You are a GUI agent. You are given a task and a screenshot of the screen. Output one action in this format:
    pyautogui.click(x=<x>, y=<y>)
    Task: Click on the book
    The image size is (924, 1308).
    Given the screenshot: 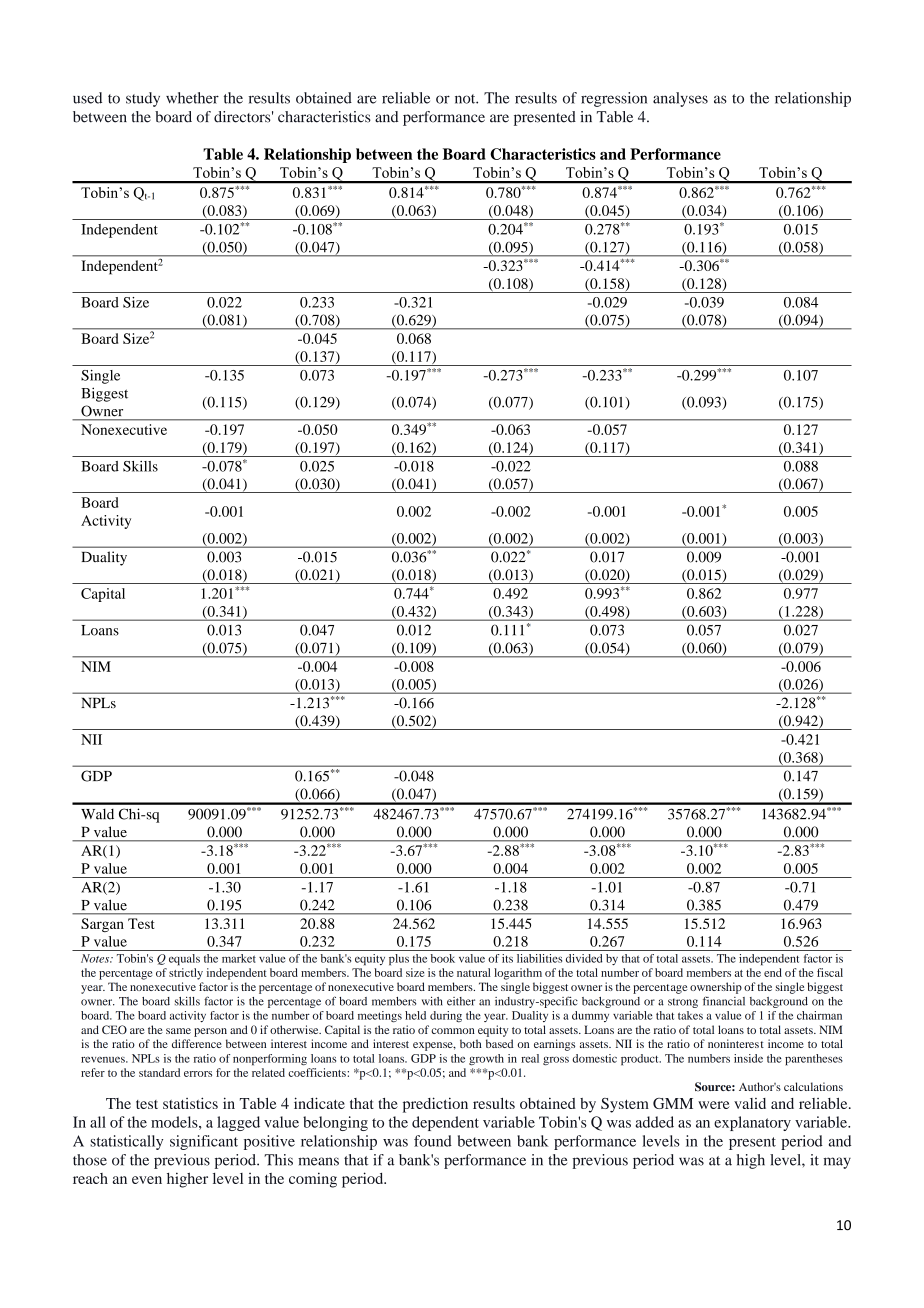 What is the action you would take?
    pyautogui.click(x=443, y=958)
